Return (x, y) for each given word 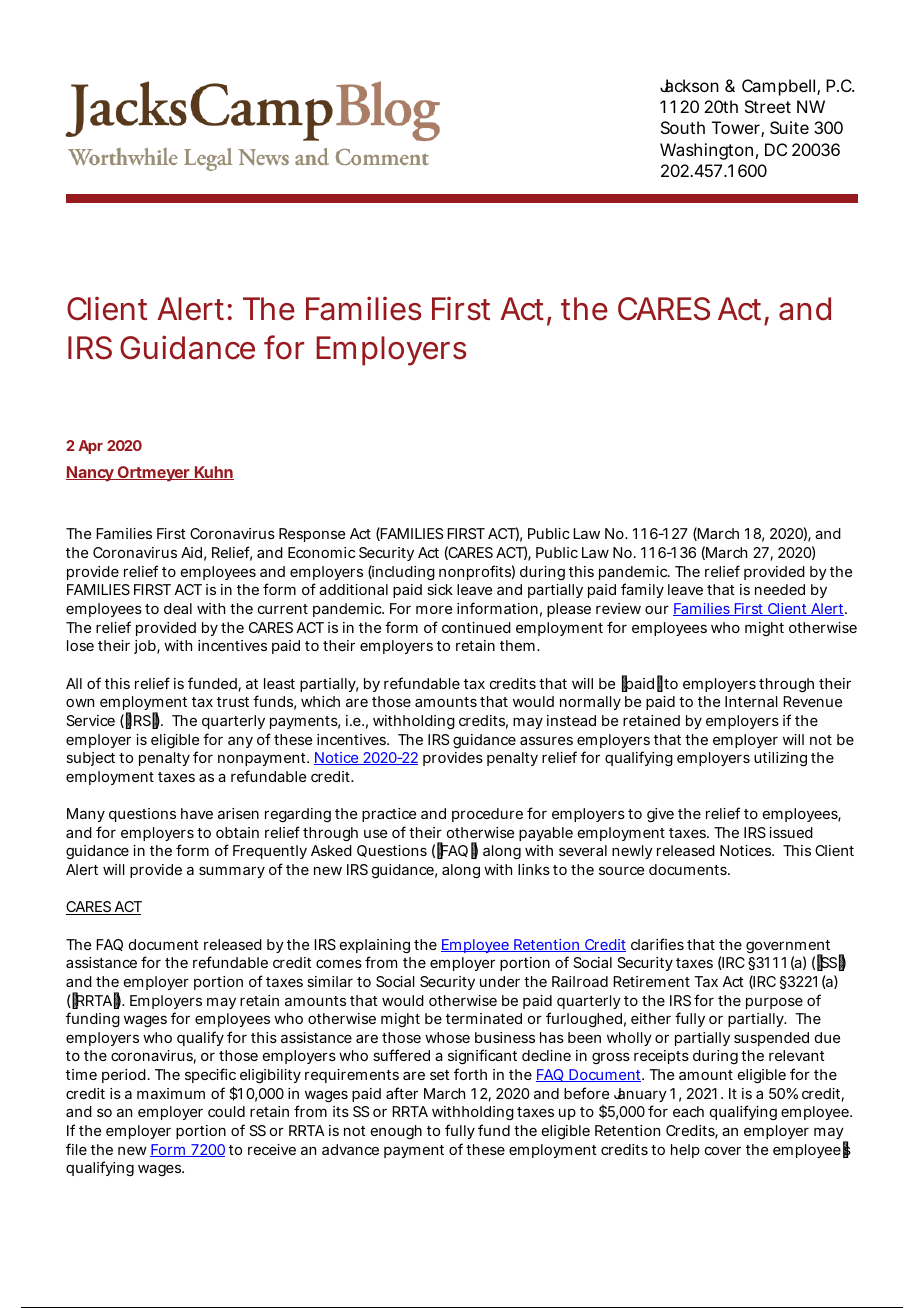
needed (780, 589)
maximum (171, 1093)
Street (768, 106)
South (683, 127)
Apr (91, 447)
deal (178, 608)
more (434, 609)
